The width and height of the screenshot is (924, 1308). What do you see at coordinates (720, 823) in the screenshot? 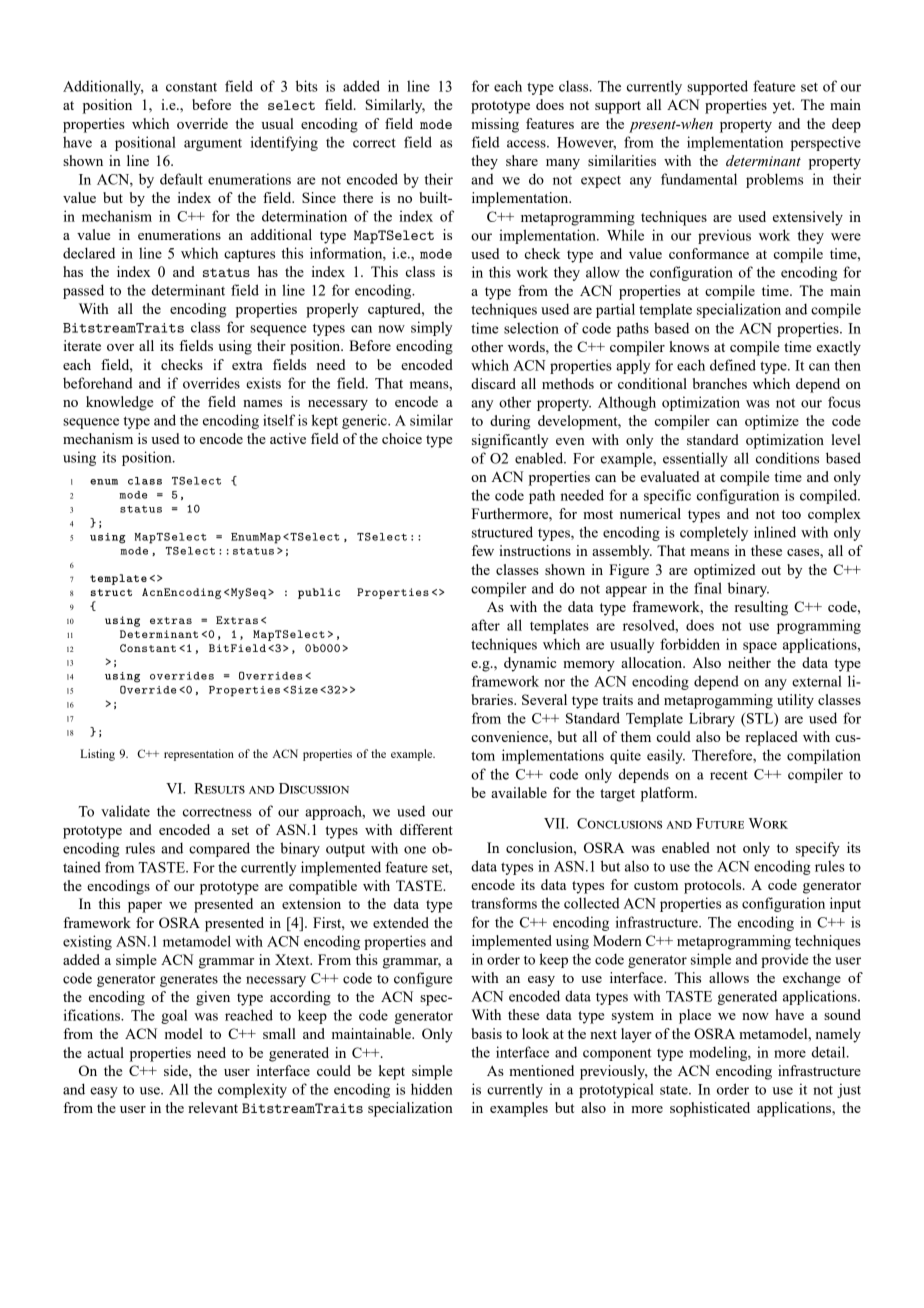
I see `FUTURE` at bounding box center [720, 823].
